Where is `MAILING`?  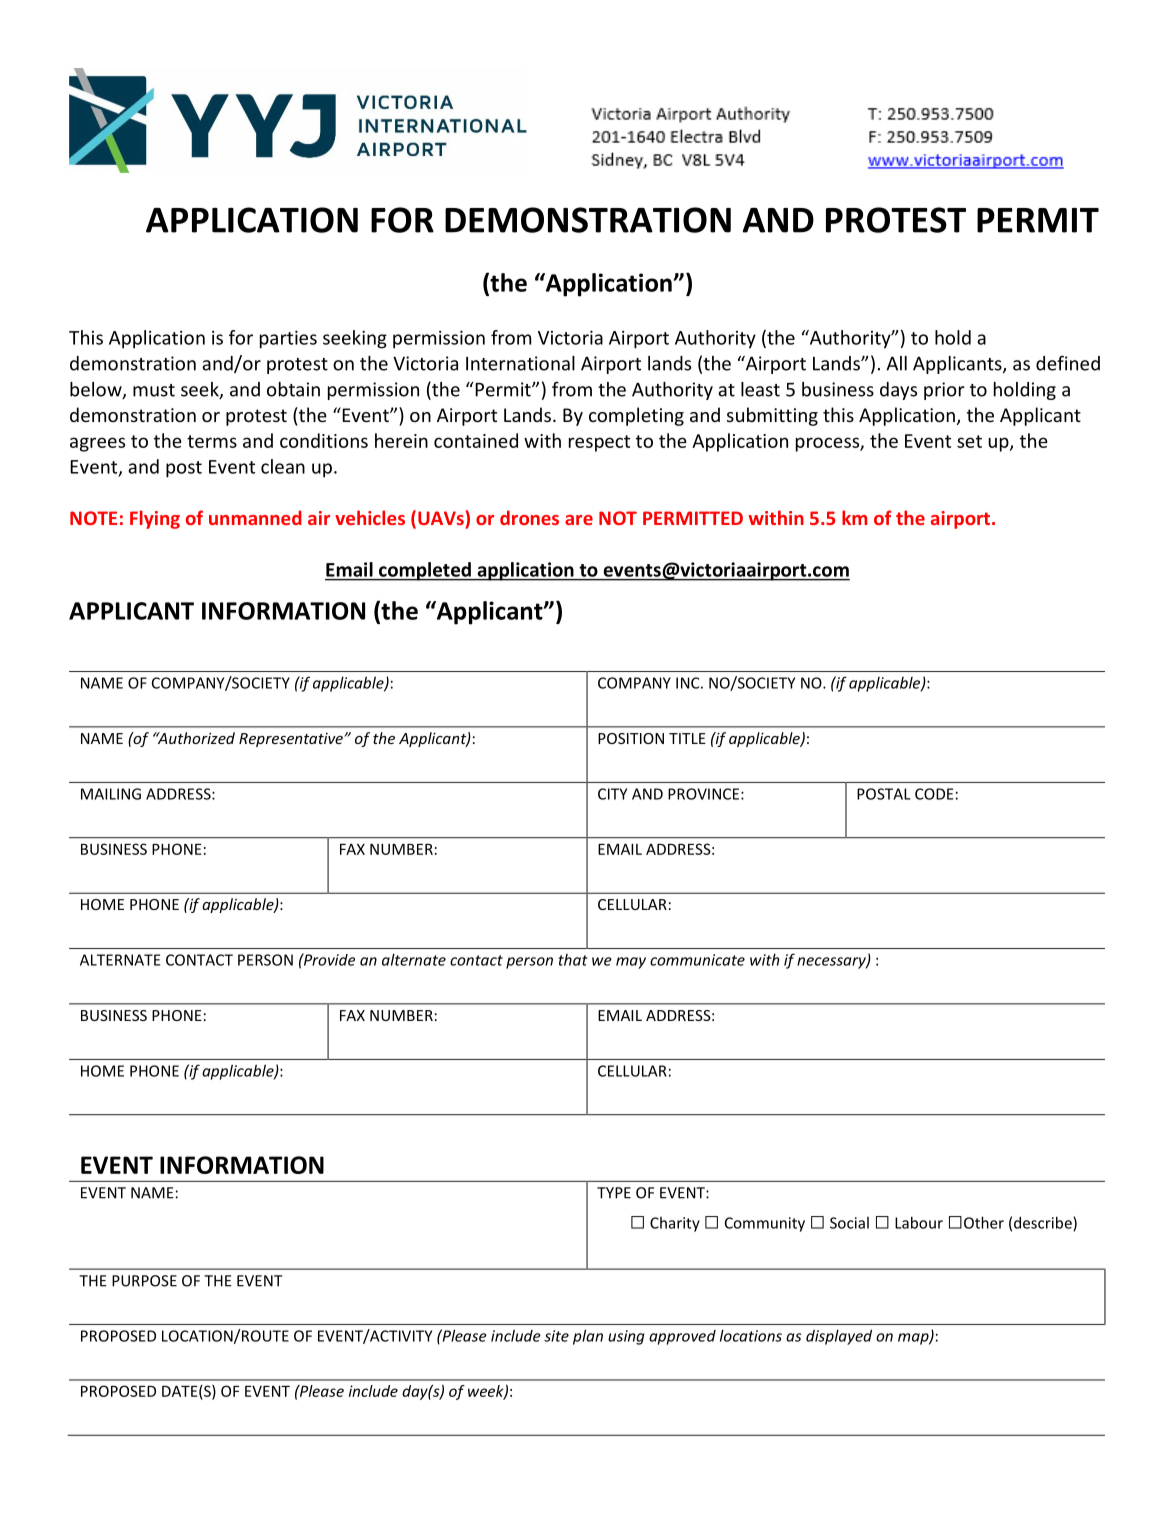
MAILING is located at coordinates (111, 794).
